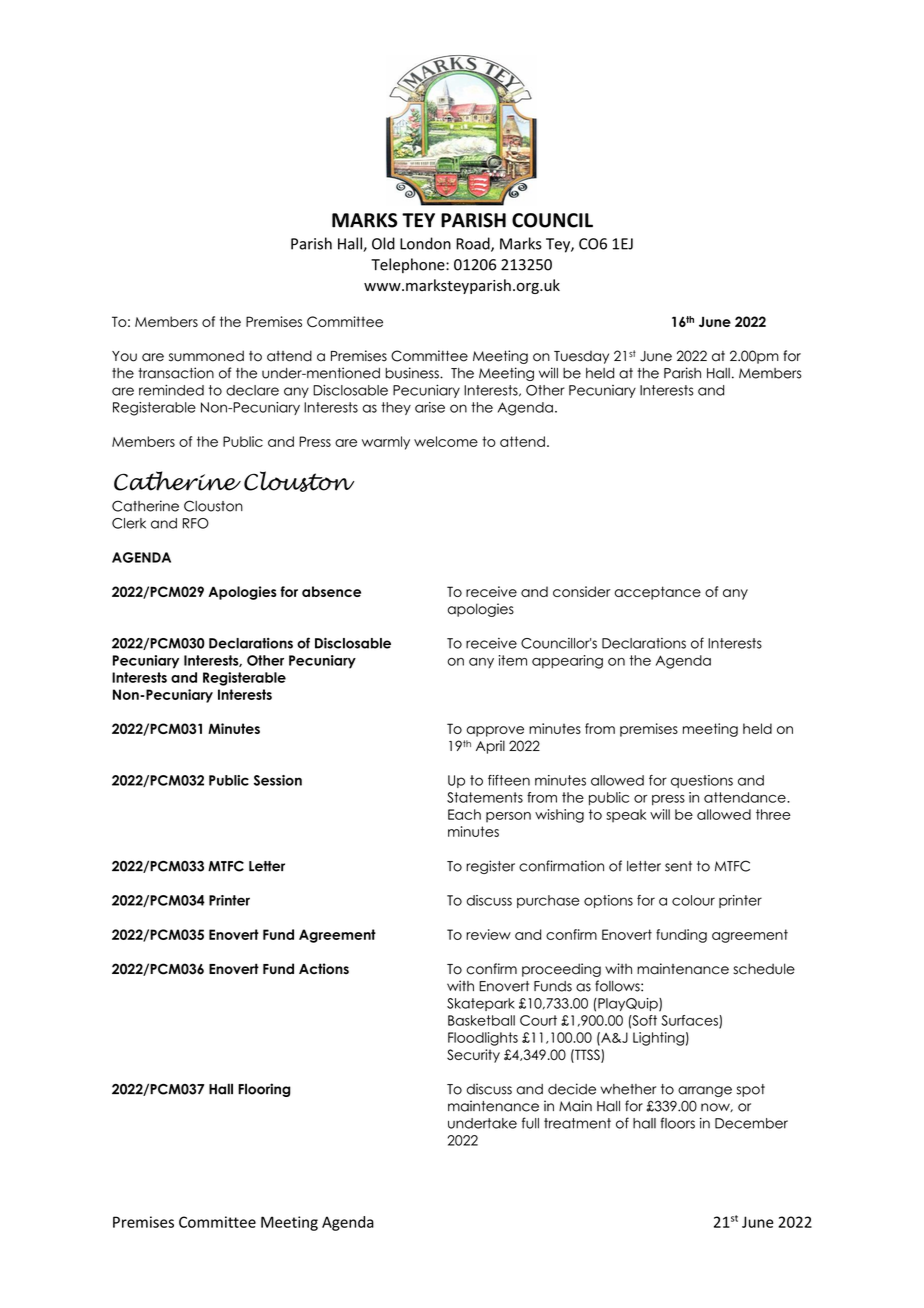  Describe the element at coordinates (278, 780) in the document. I see `Session` at that location.
